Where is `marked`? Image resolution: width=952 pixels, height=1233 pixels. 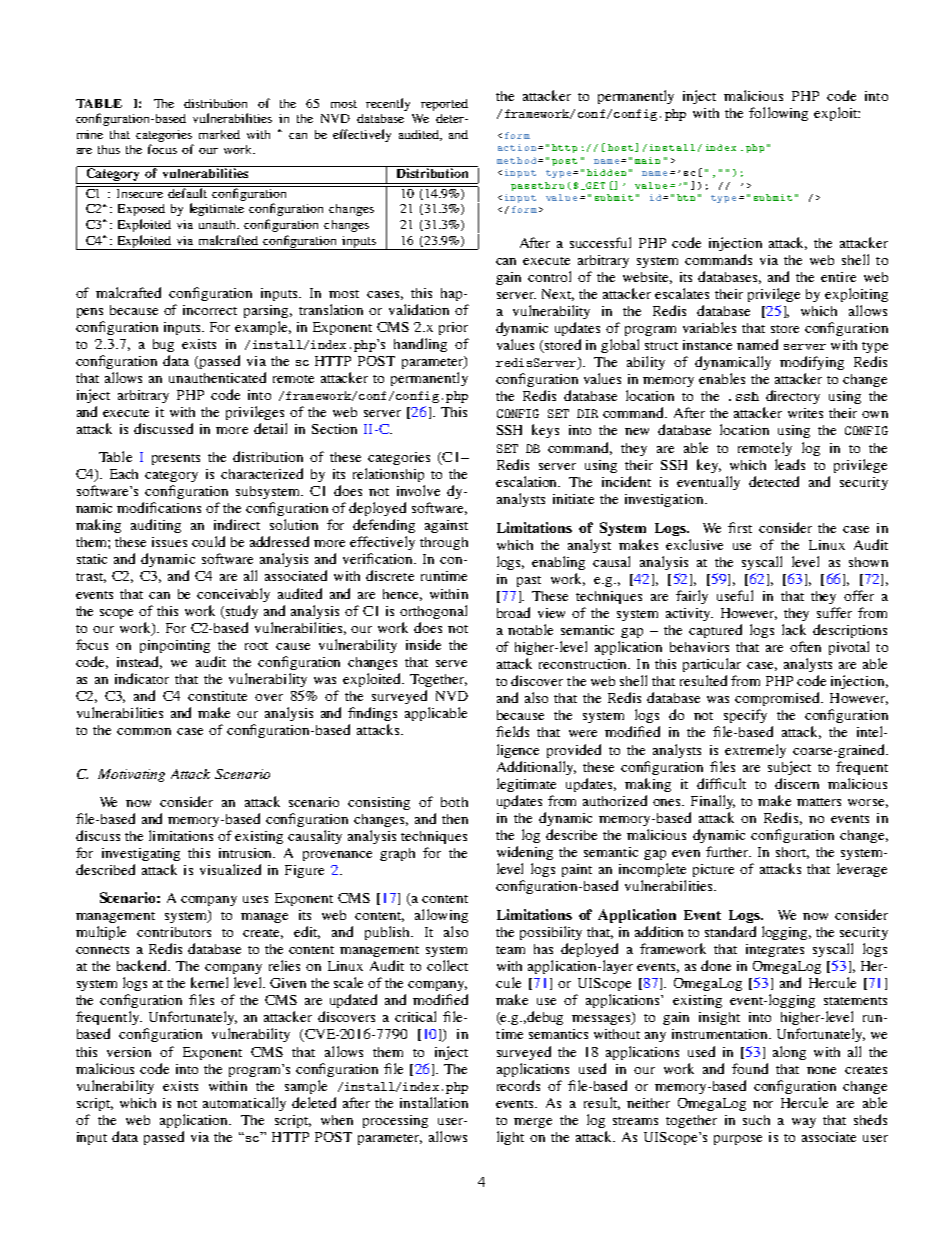 marked is located at coordinates (219, 134).
